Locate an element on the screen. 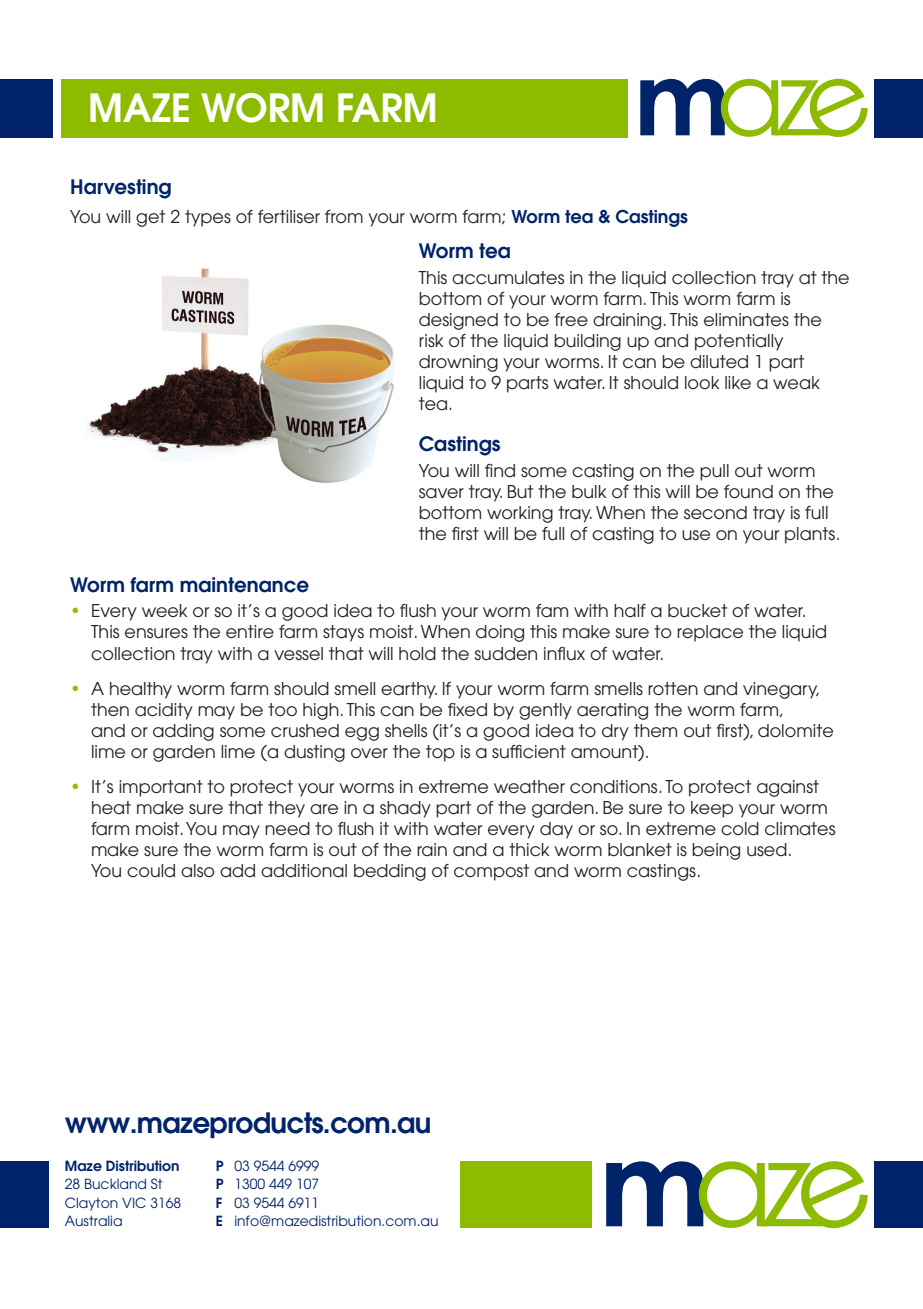 This screenshot has height=1309, width=923. also is located at coordinates (198, 871).
